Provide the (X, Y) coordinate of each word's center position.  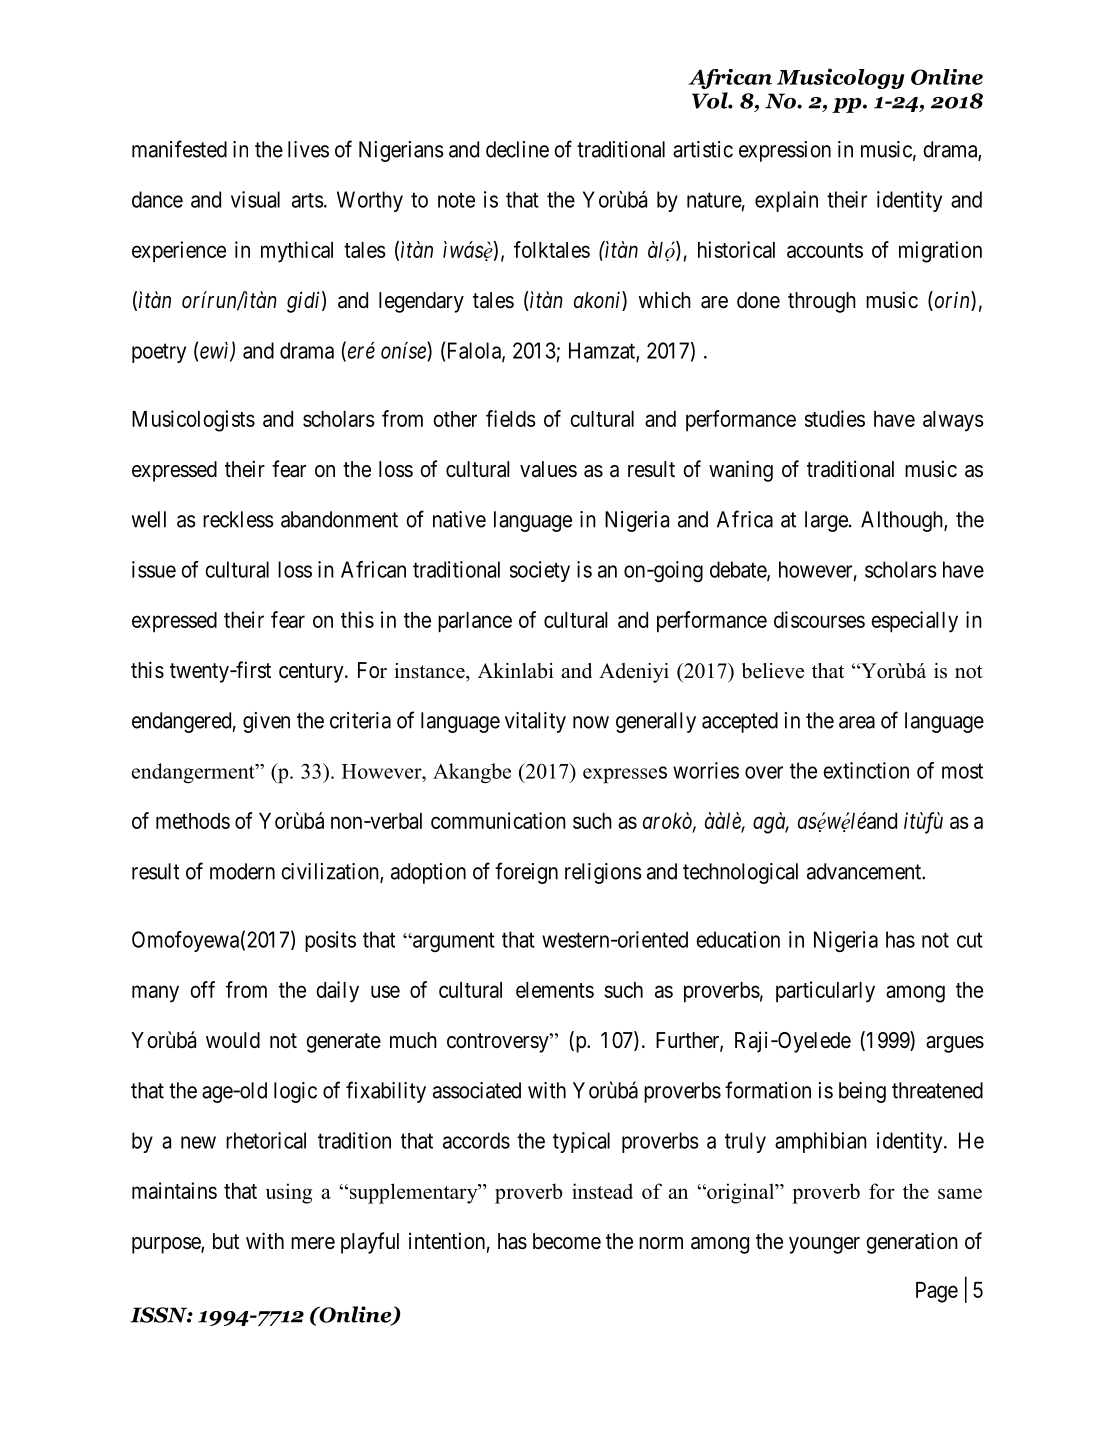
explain (786, 201)
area (857, 722)
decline (517, 149)
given (266, 722)
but (226, 1241)
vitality (535, 722)
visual (255, 199)
